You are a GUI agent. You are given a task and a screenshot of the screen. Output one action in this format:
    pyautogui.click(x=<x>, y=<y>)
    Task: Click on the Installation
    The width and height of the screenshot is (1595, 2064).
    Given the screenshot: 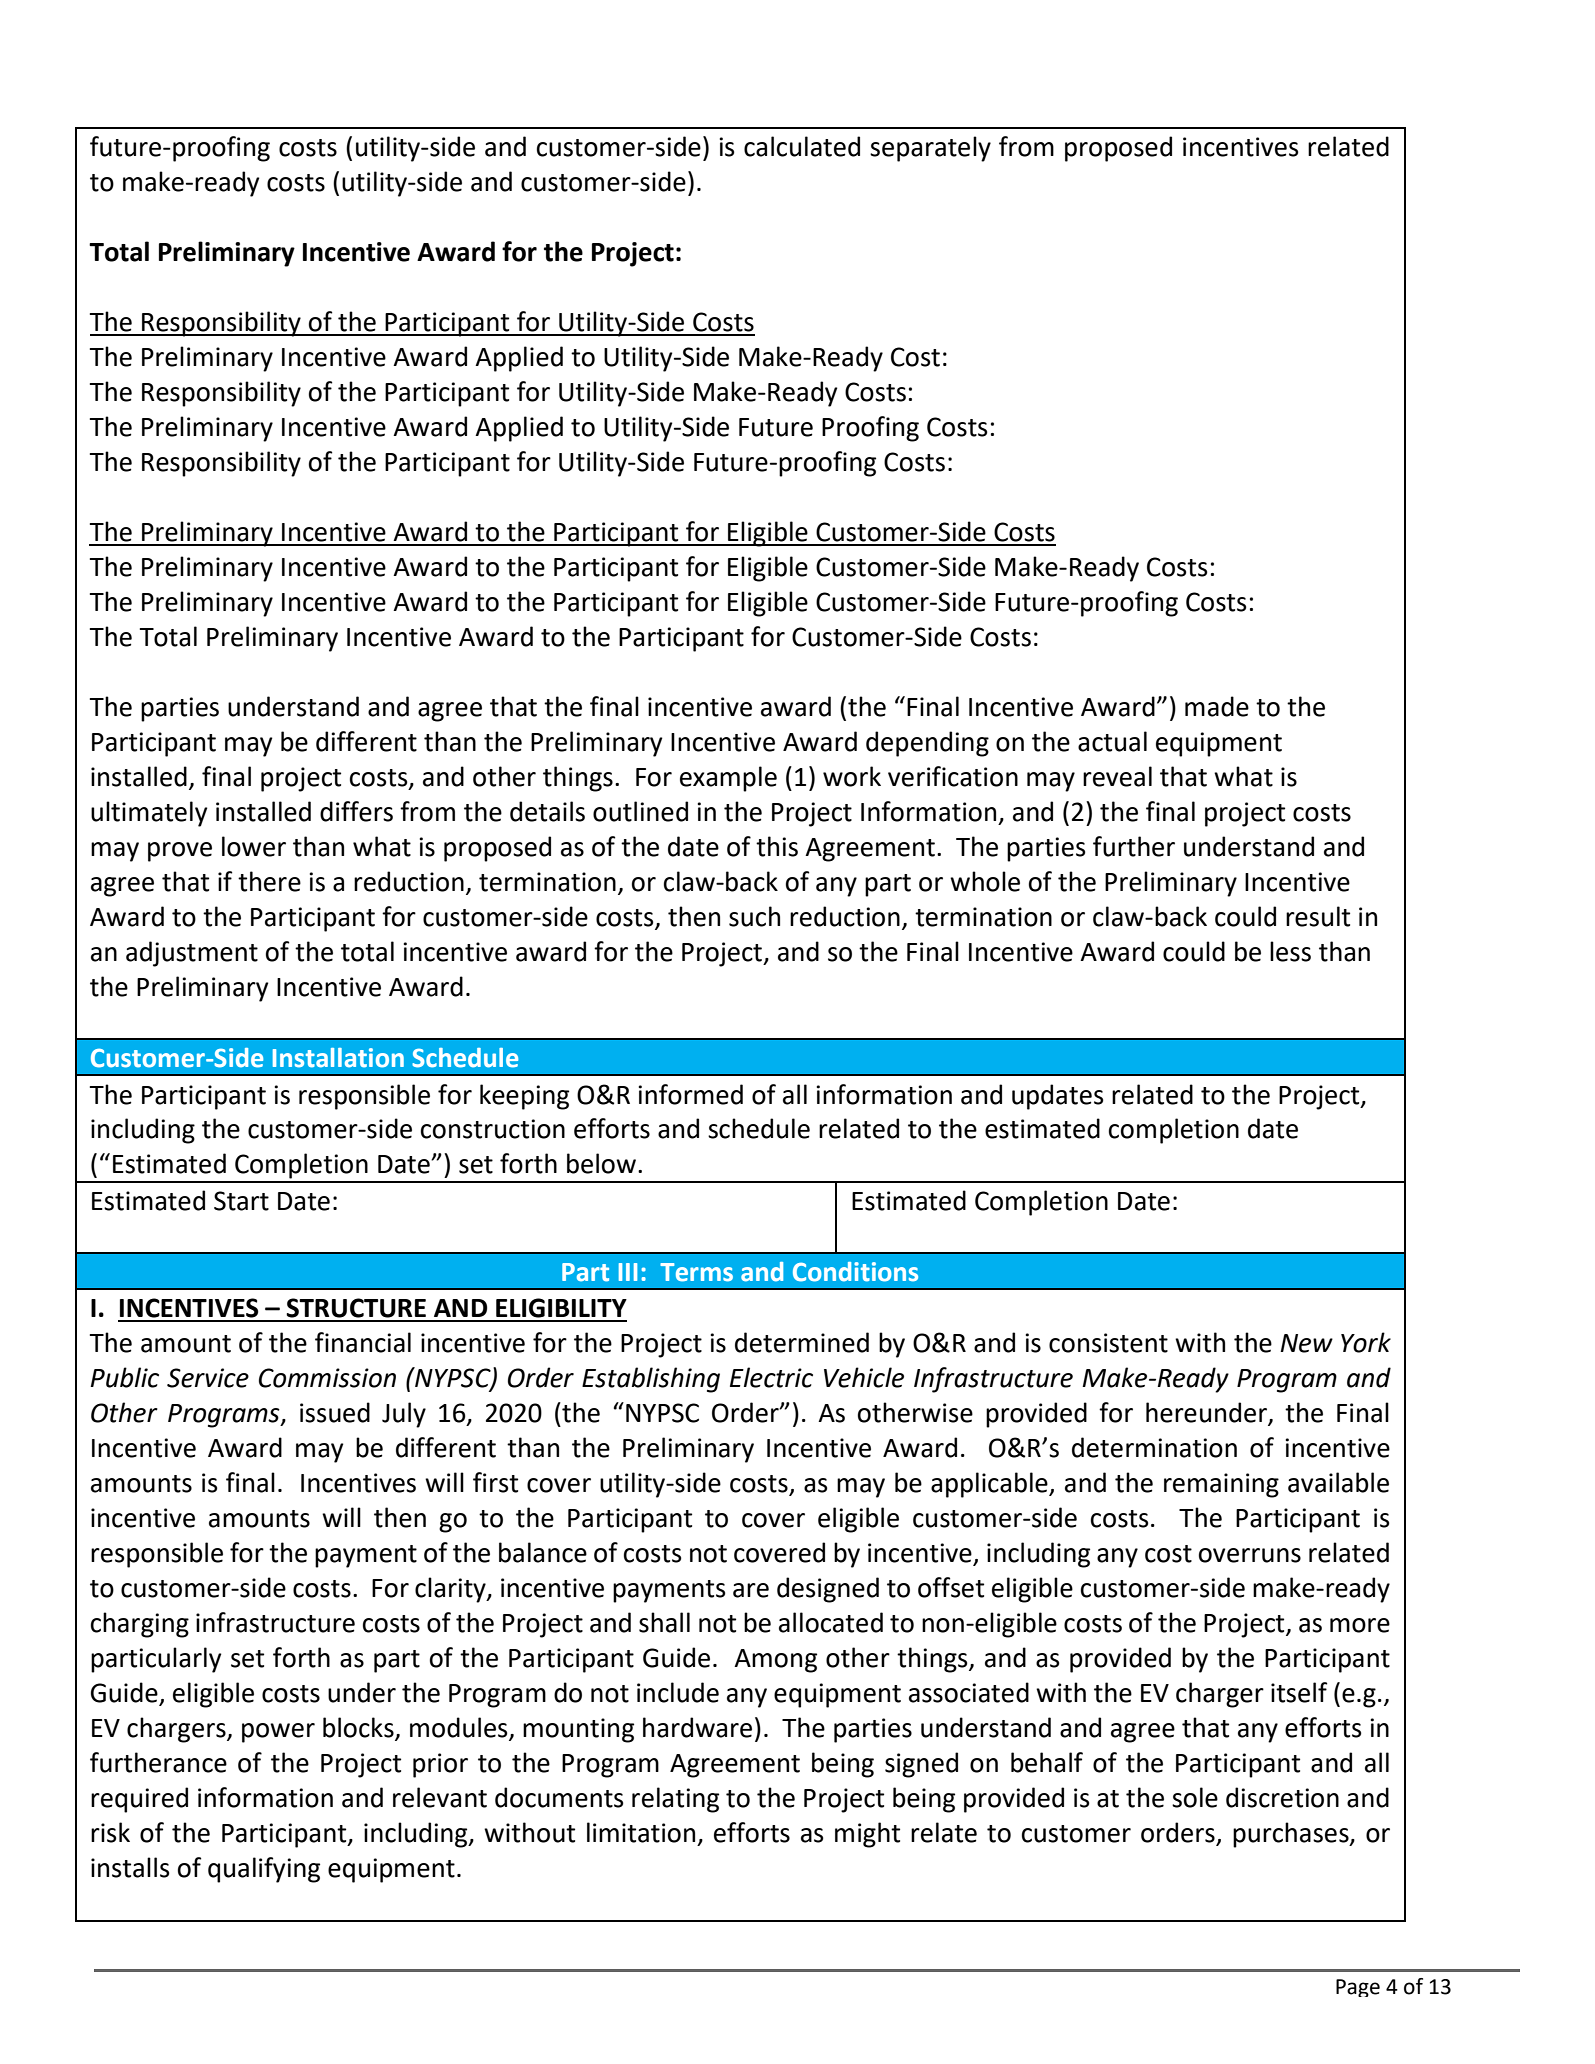 What is the action you would take?
    pyautogui.click(x=338, y=1058)
